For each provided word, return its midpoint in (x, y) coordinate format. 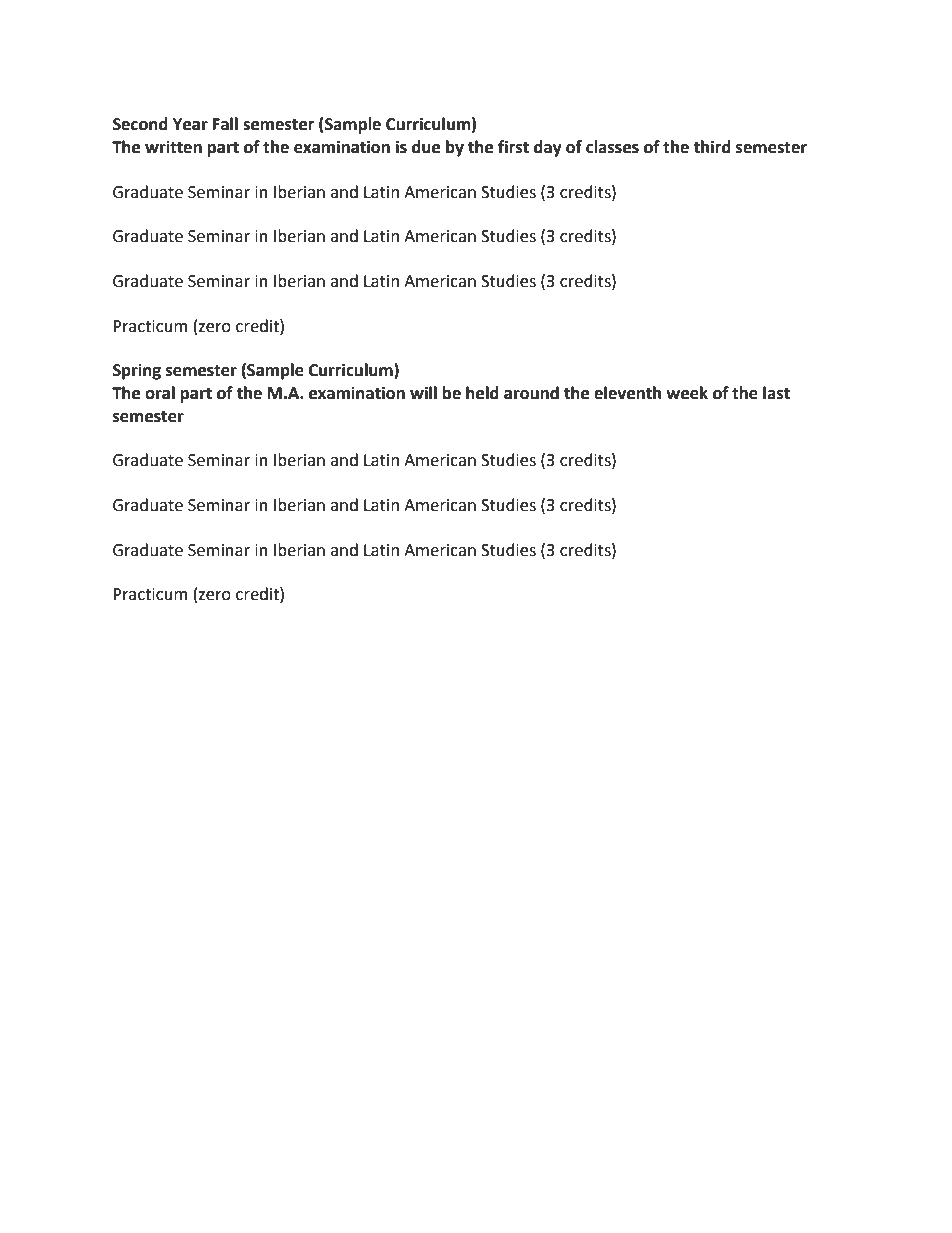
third (712, 147)
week (687, 393)
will (423, 392)
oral (160, 393)
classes (612, 147)
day (548, 148)
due (426, 147)
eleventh (627, 393)
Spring (137, 371)
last (776, 393)
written (173, 147)
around (531, 393)
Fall (225, 124)
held (482, 393)
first (513, 147)
